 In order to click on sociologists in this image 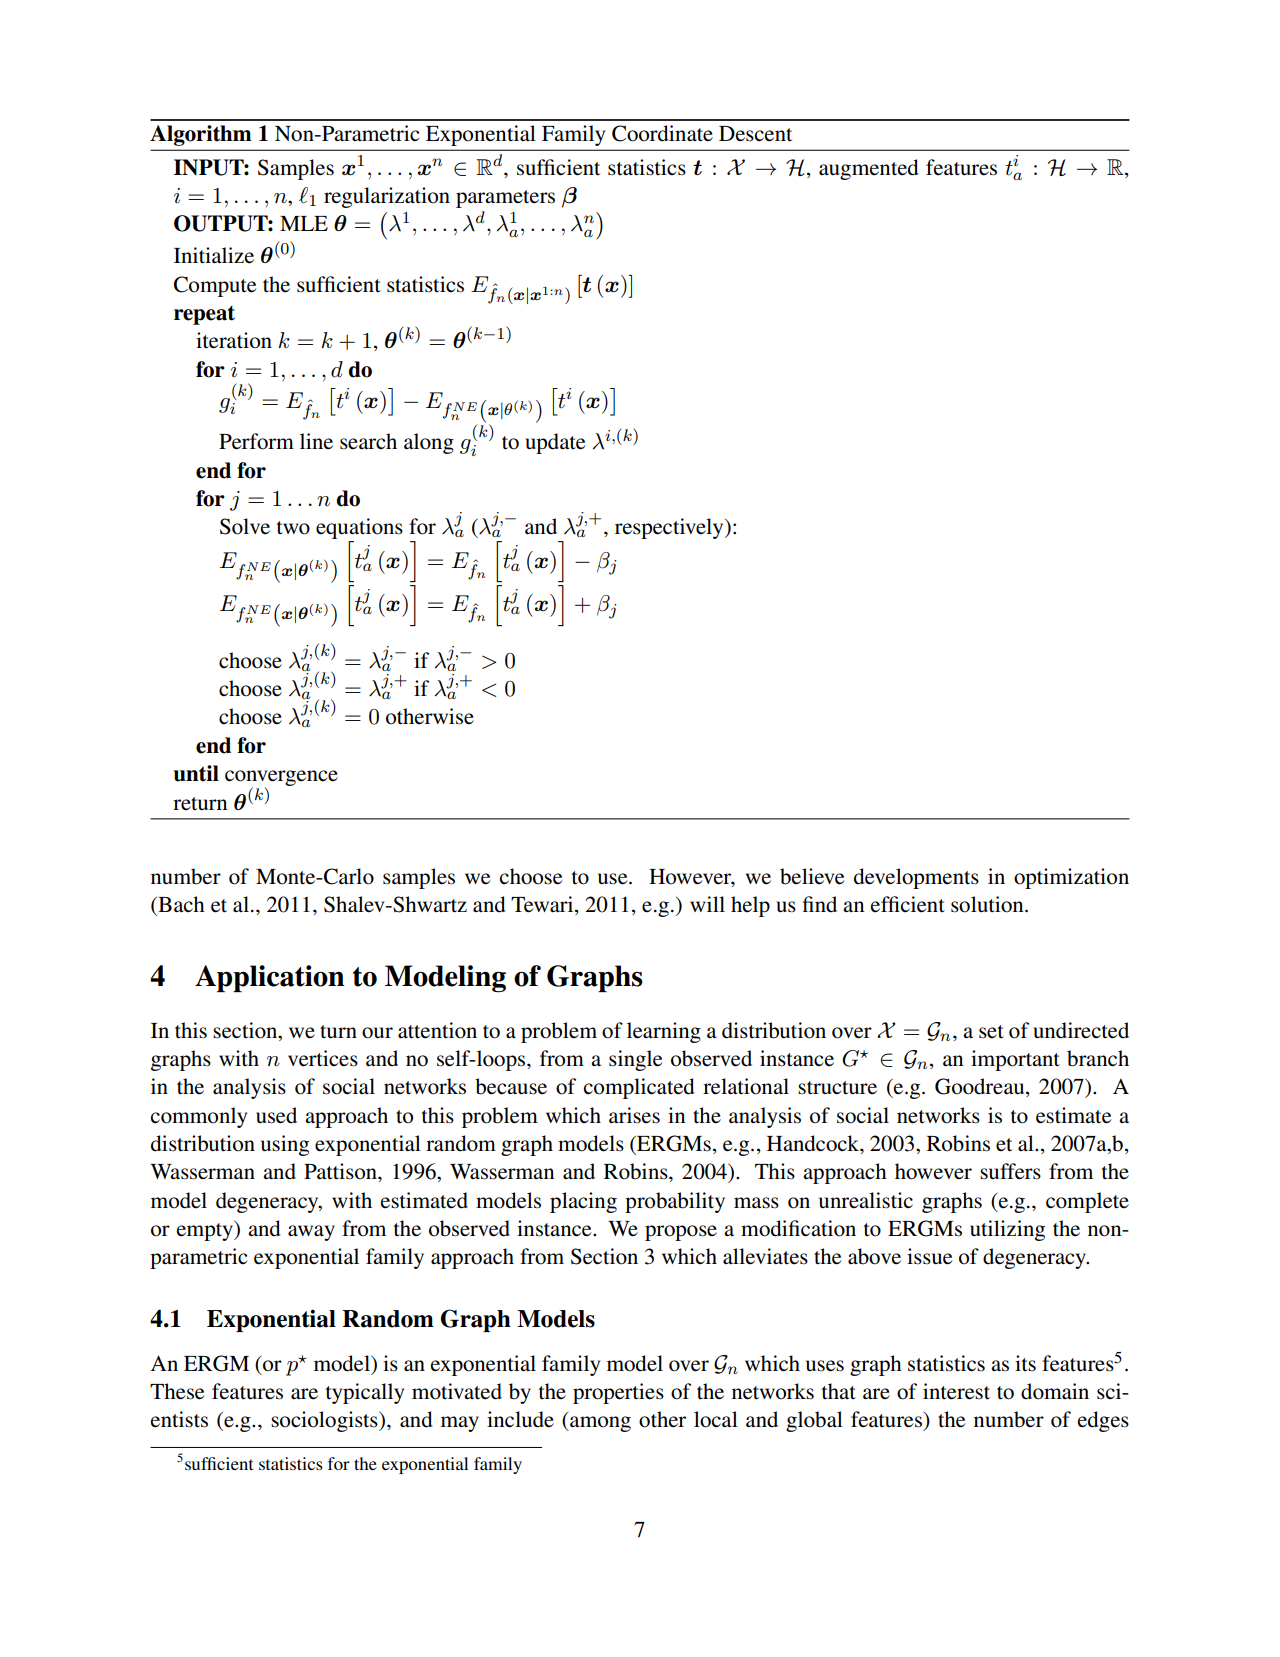, I will do `click(325, 1421)`.
